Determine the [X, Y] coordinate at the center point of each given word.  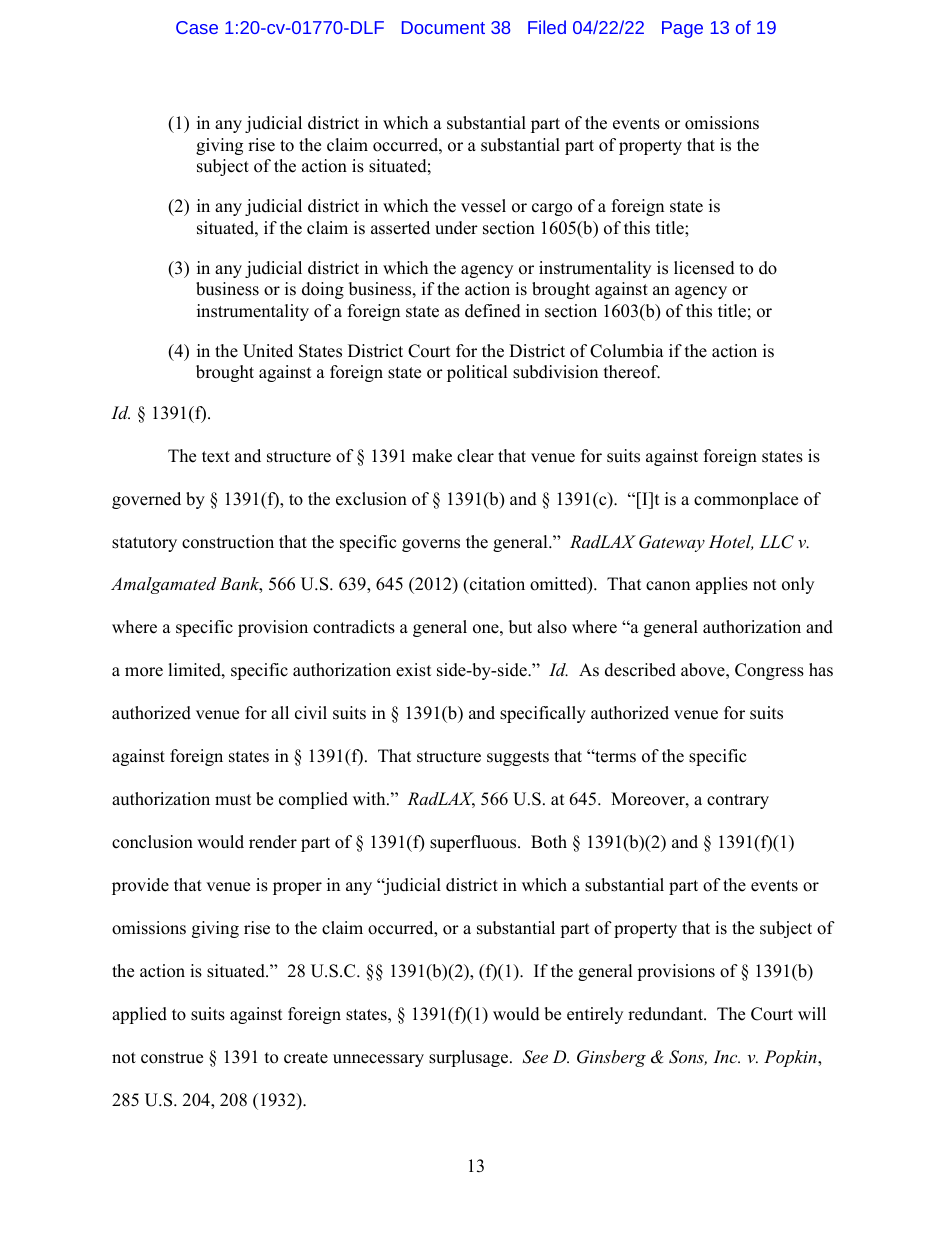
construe [172, 1058]
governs [431, 545]
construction [228, 542]
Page [682, 29]
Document [443, 27]
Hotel [731, 542]
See [535, 1057]
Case [197, 27]
